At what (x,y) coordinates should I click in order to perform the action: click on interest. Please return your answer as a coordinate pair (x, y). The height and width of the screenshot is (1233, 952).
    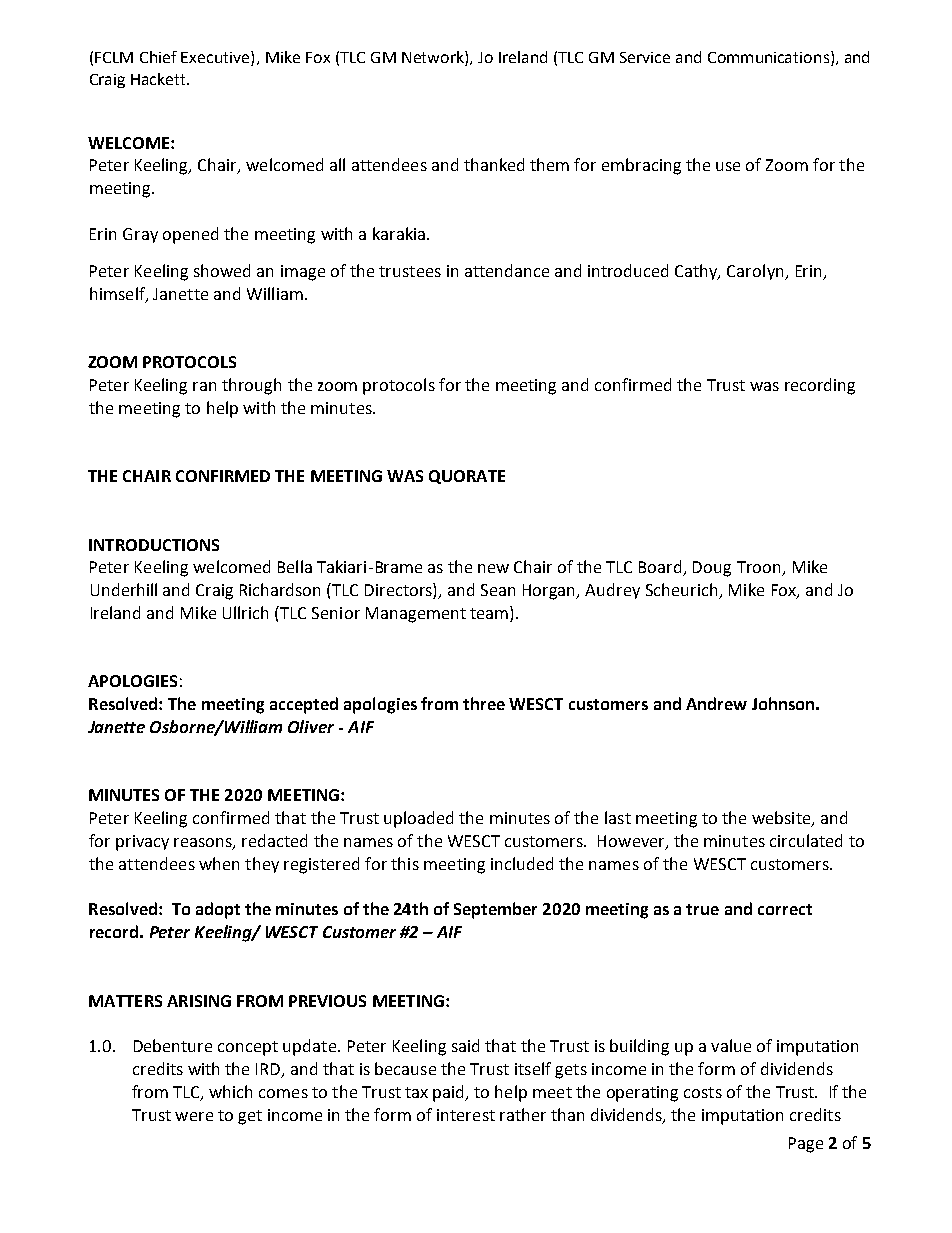
    Looking at the image, I should click on (466, 1115).
